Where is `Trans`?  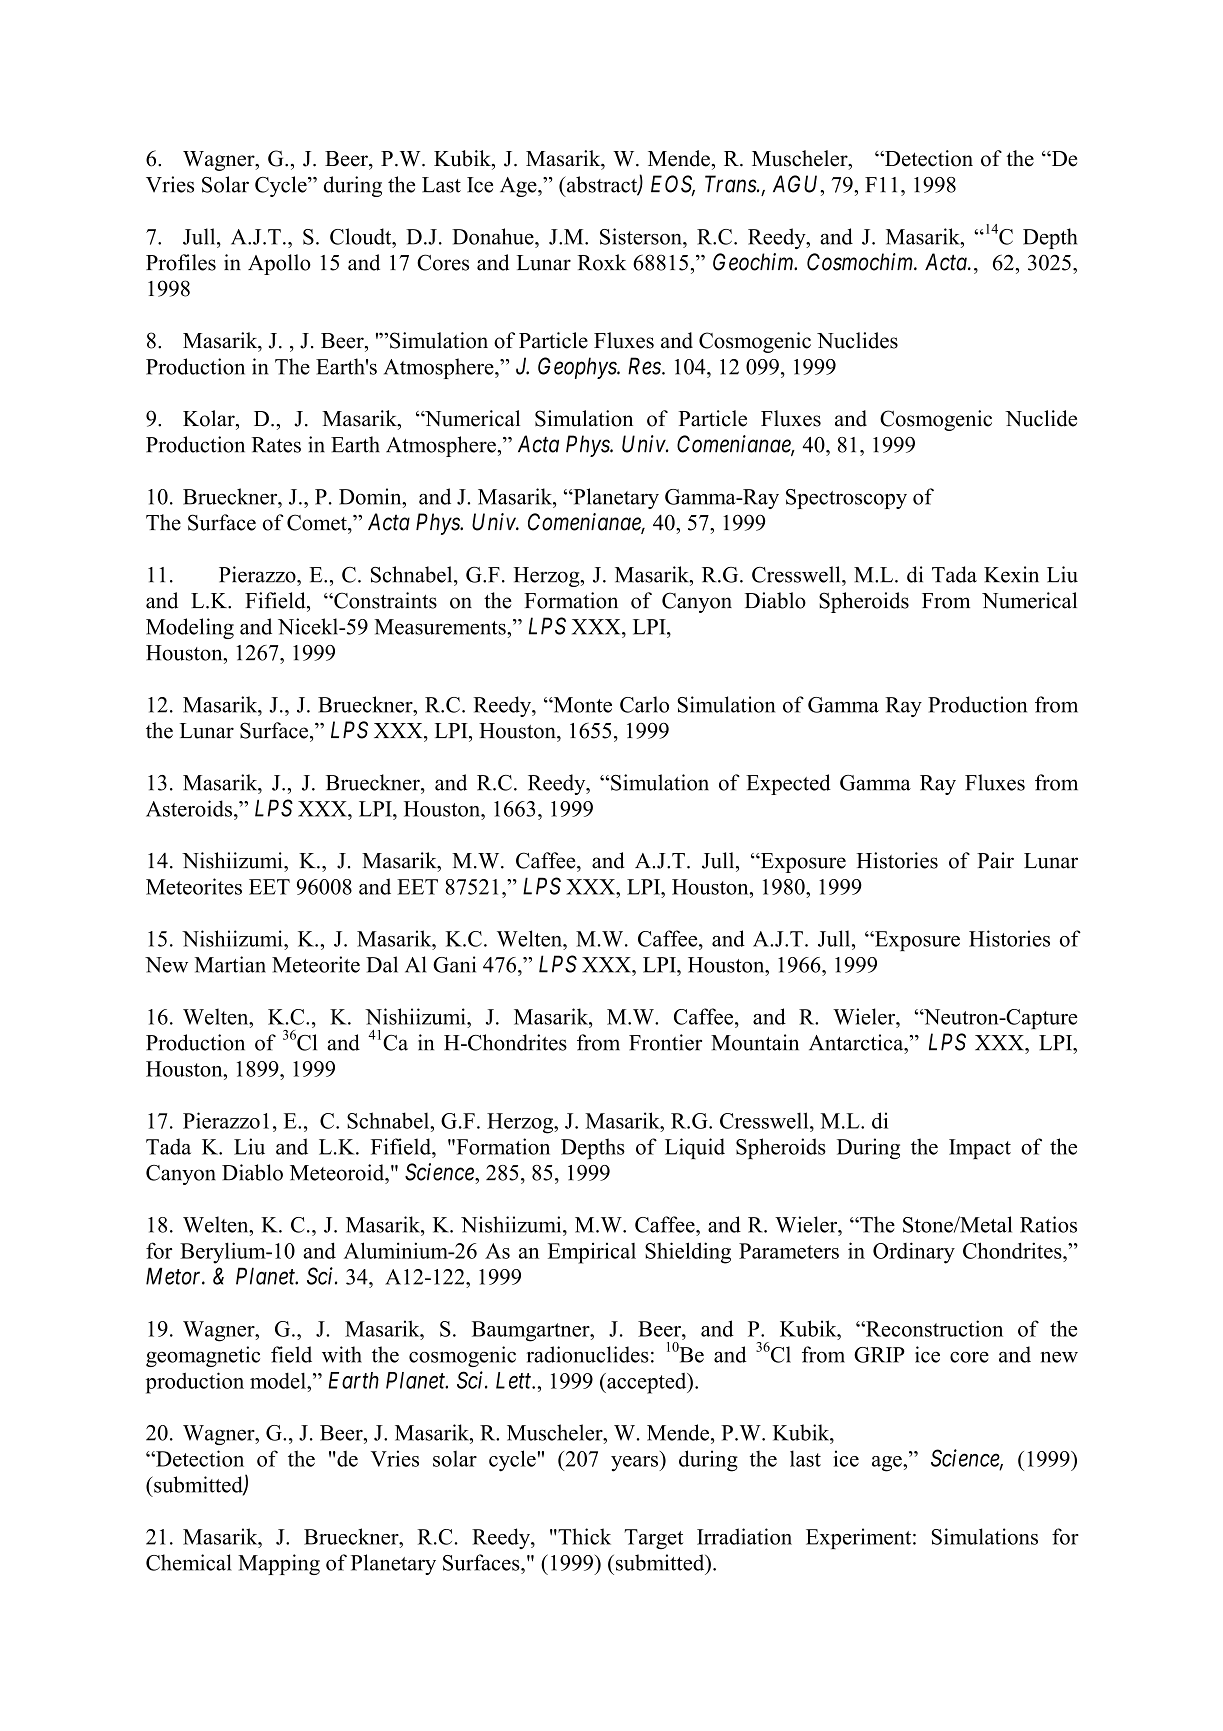 Trans is located at coordinates (731, 184).
